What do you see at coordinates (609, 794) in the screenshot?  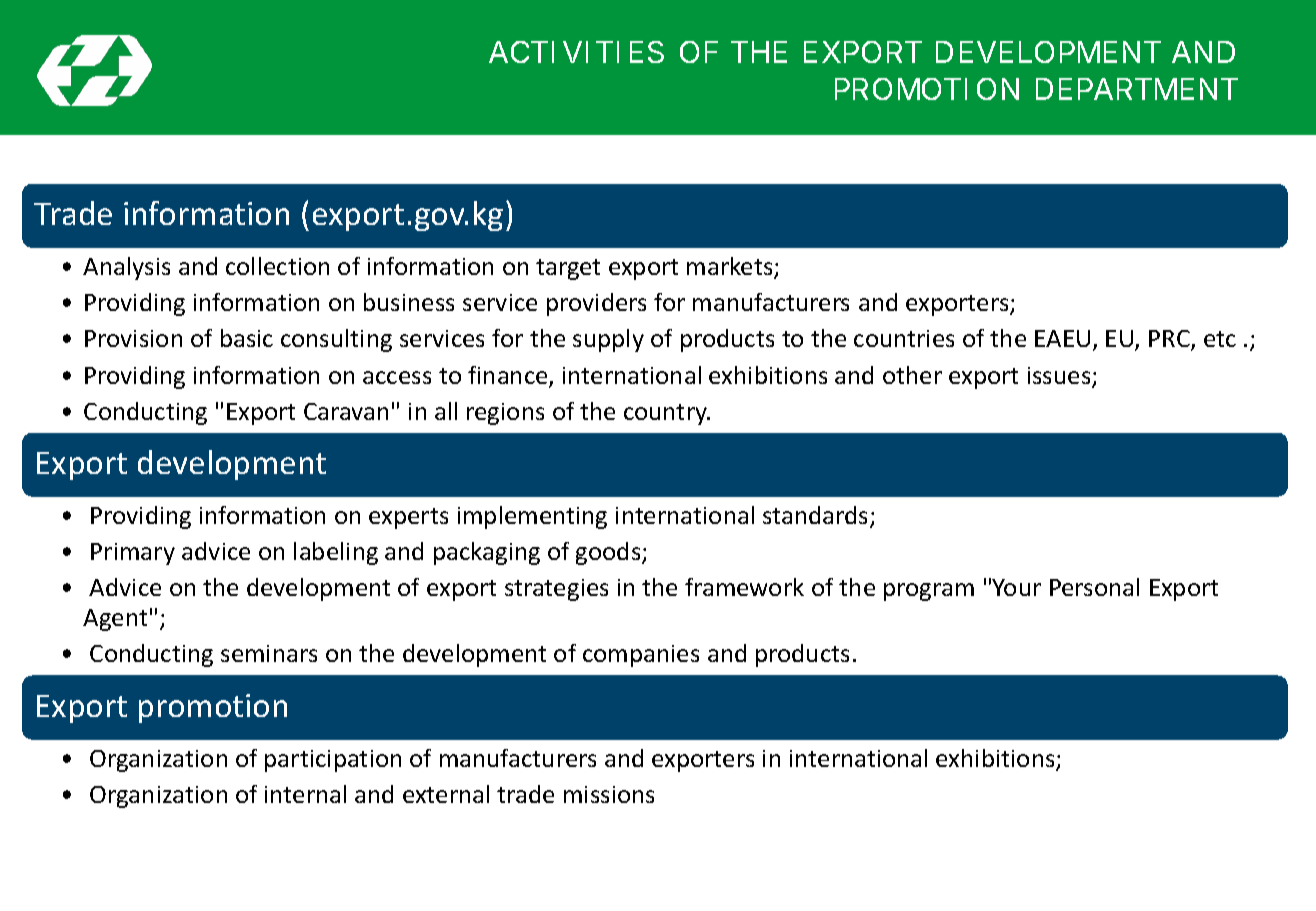 I see `missions` at bounding box center [609, 794].
